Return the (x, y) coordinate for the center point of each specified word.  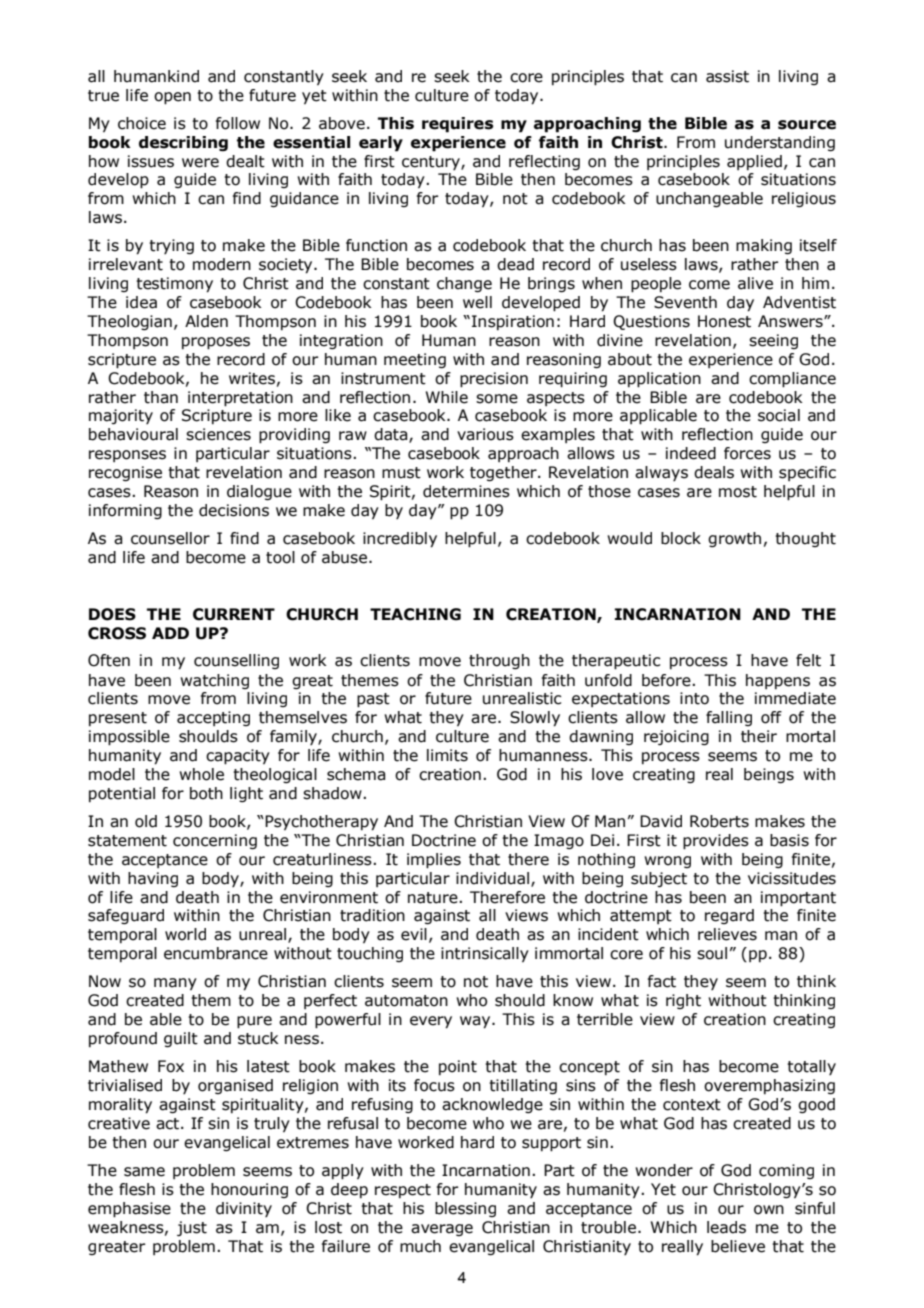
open (172, 98)
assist (727, 76)
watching (214, 681)
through (499, 661)
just (192, 1228)
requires (457, 125)
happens (778, 681)
